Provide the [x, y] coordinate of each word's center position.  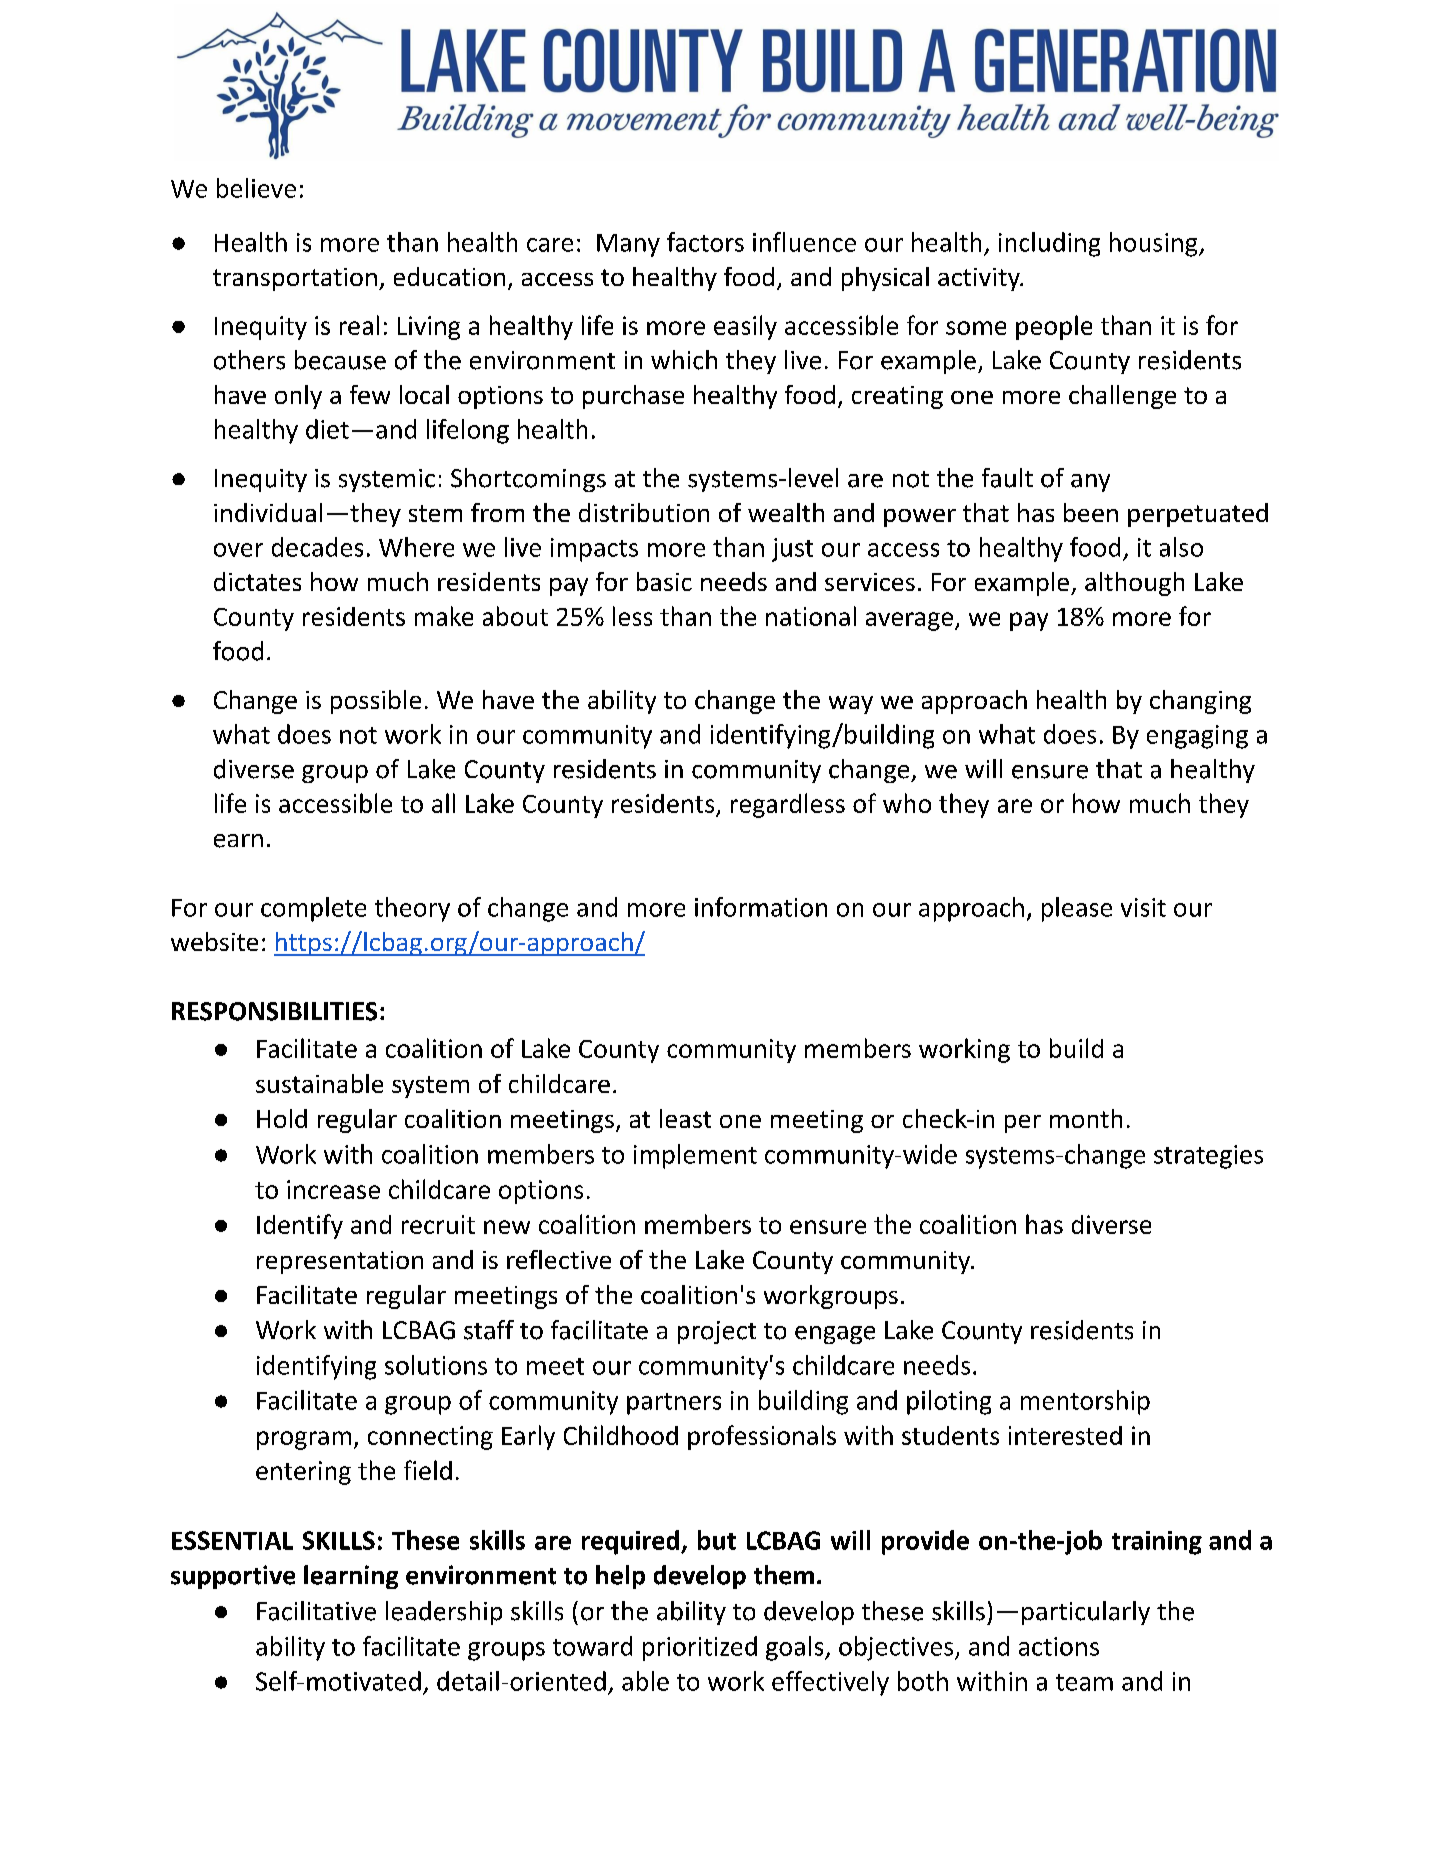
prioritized [700, 1648]
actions [1059, 1646]
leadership [444, 1613]
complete [313, 909]
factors [705, 242]
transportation [295, 279]
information [761, 907]
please [1077, 909]
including [1049, 244]
